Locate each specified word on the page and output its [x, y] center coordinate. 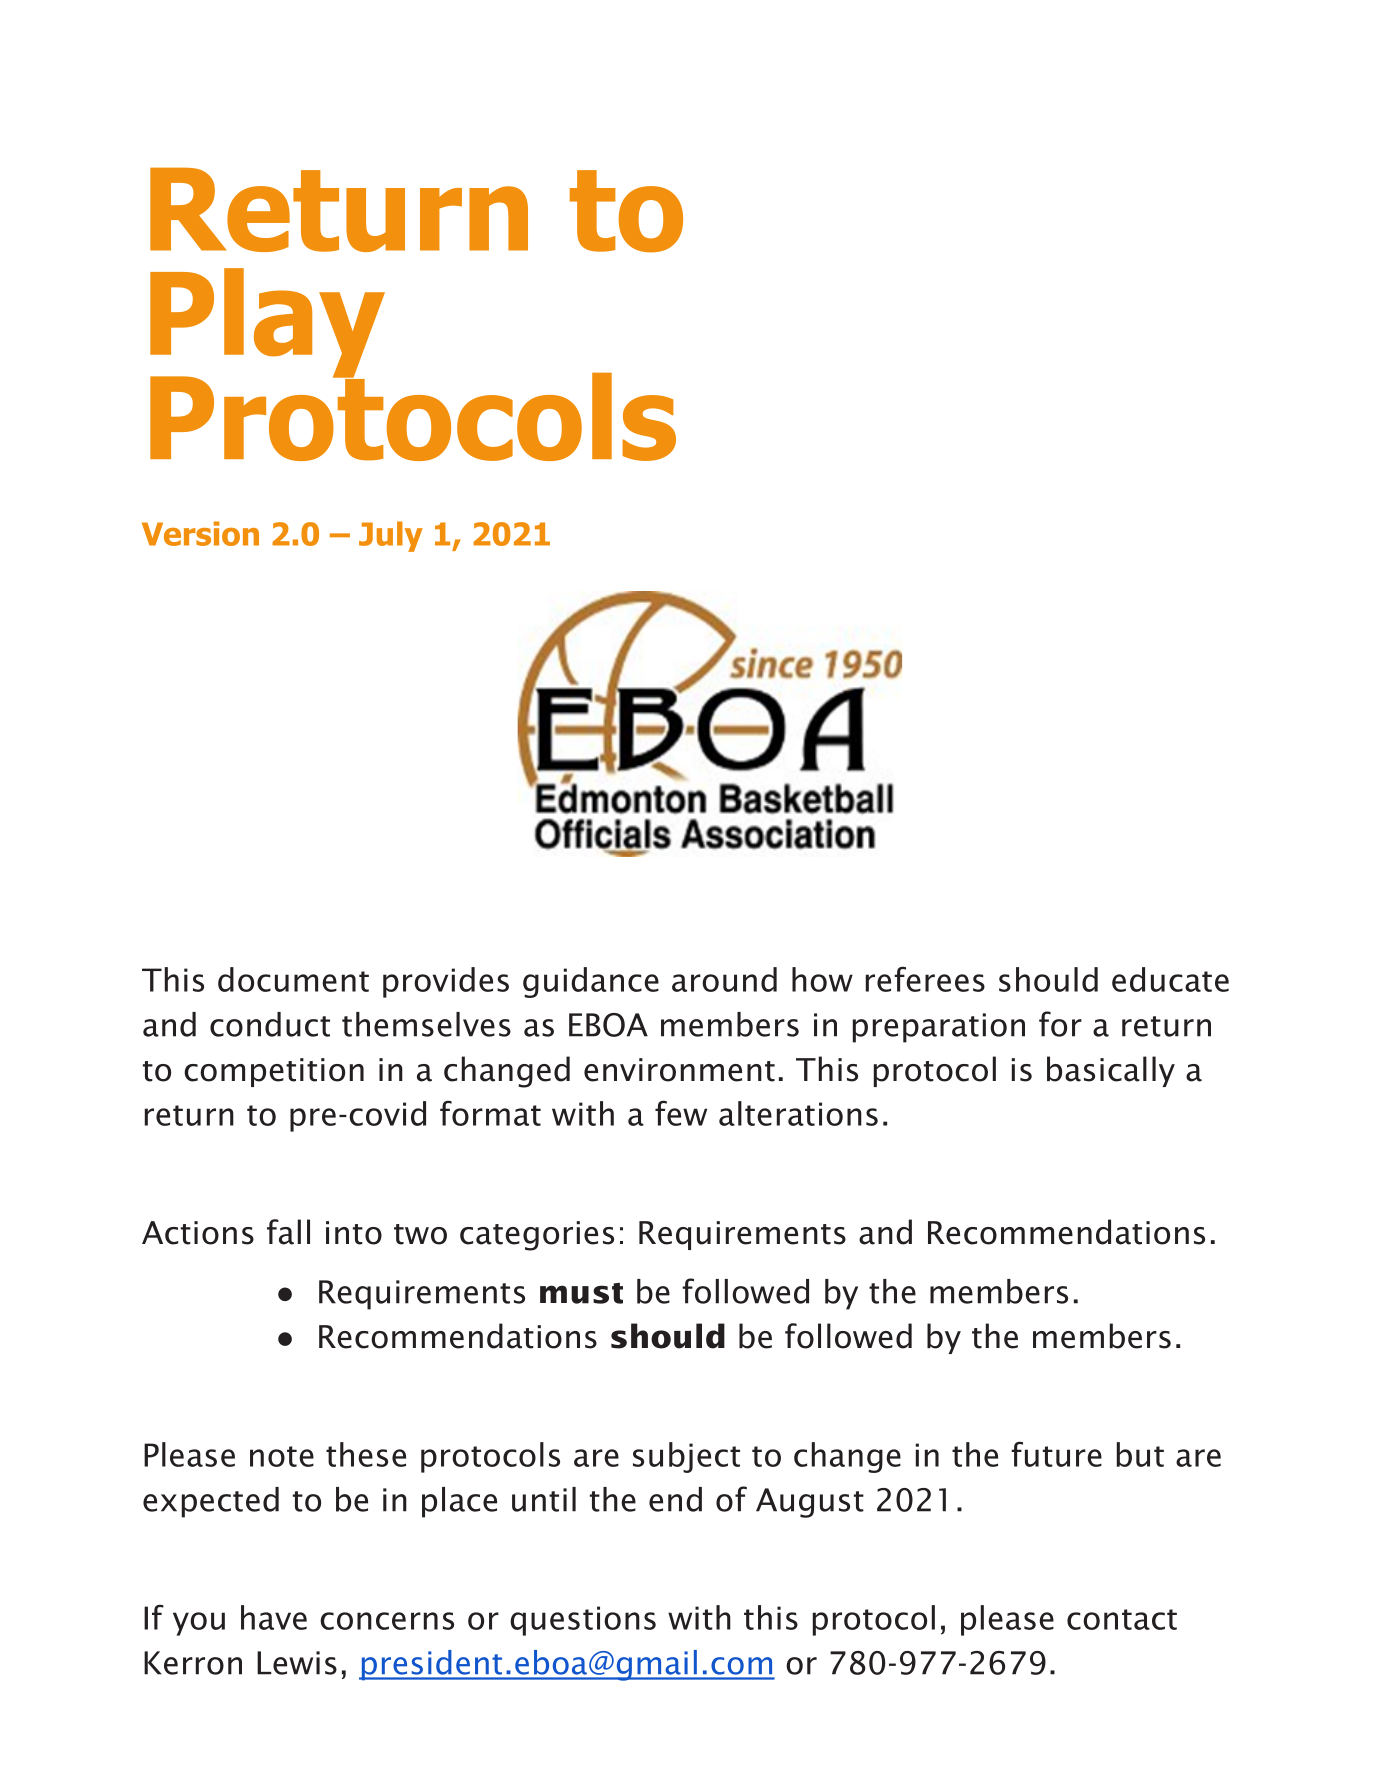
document [293, 979]
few [681, 1113]
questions [583, 1621]
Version [200, 533]
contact [1122, 1619]
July [391, 536]
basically [1111, 1071]
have [274, 1617]
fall [288, 1232]
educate [1170, 979]
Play [267, 324]
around [724, 979]
